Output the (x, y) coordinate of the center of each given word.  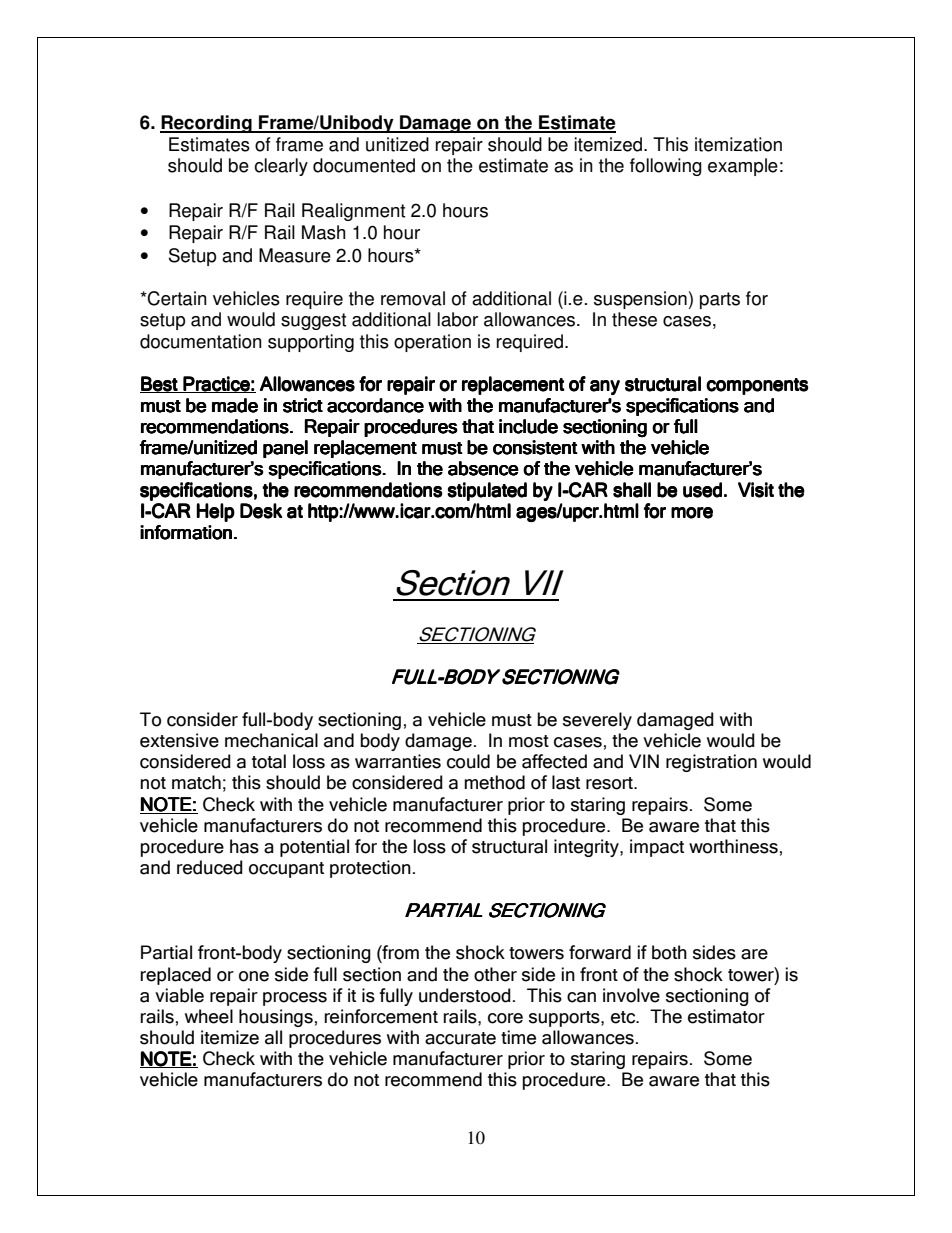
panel (285, 449)
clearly (281, 167)
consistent (535, 447)
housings (276, 1018)
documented (364, 165)
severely (597, 721)
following (666, 167)
